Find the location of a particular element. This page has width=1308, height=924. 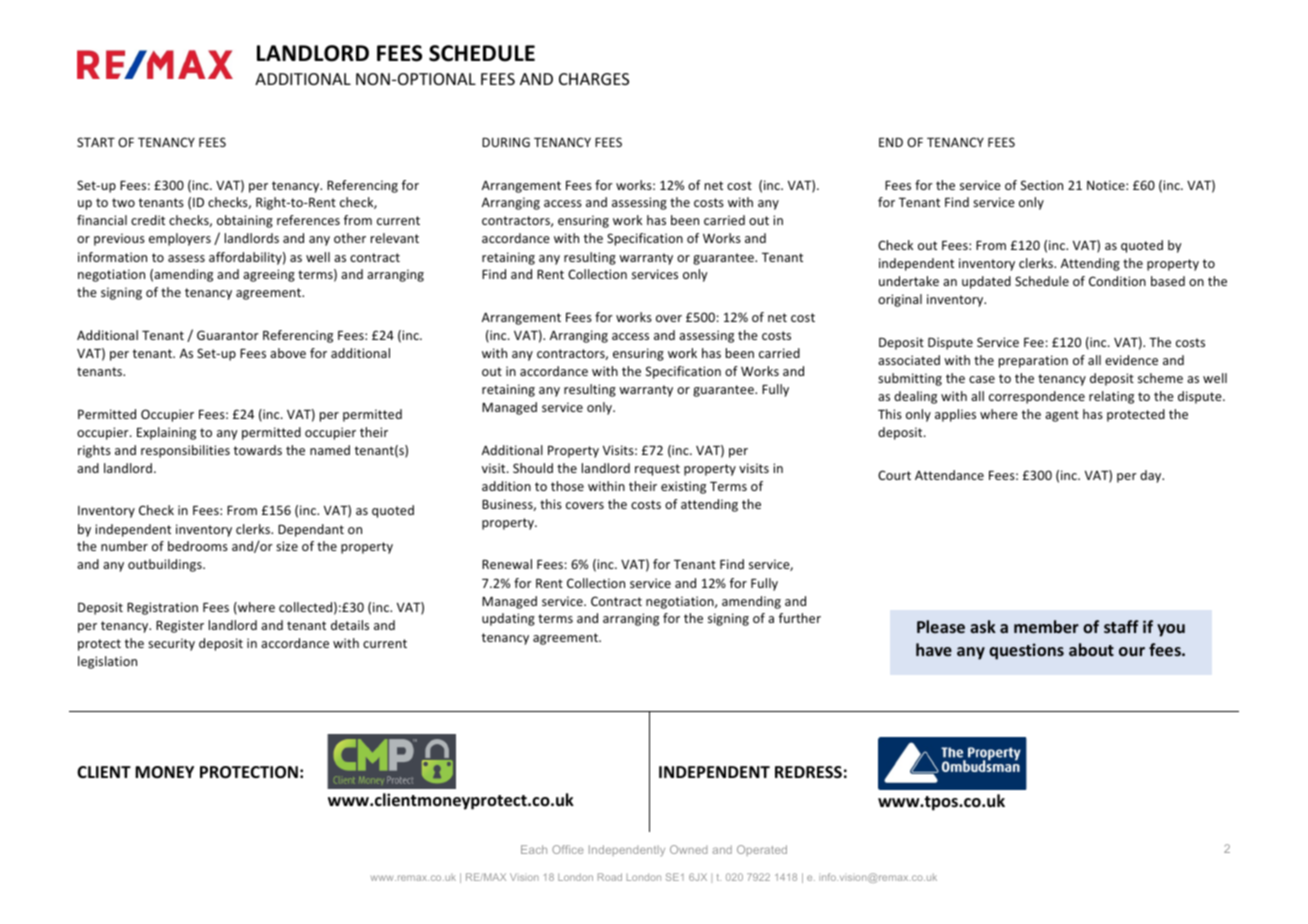

updated is located at coordinates (986, 282).
